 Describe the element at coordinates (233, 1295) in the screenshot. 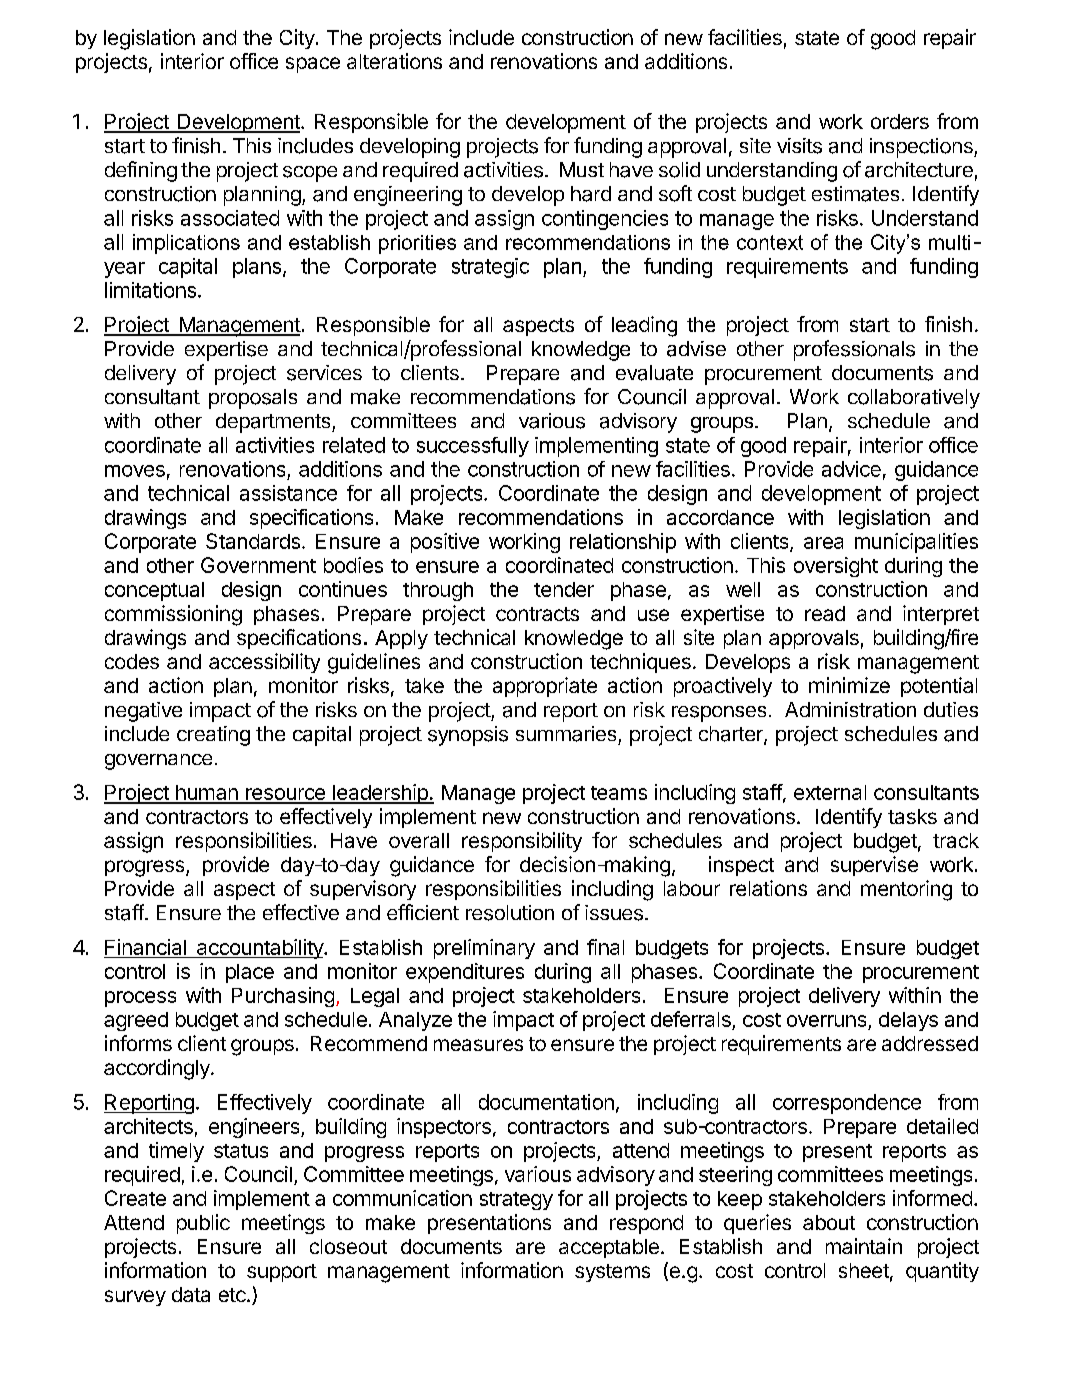

I see `etc` at that location.
